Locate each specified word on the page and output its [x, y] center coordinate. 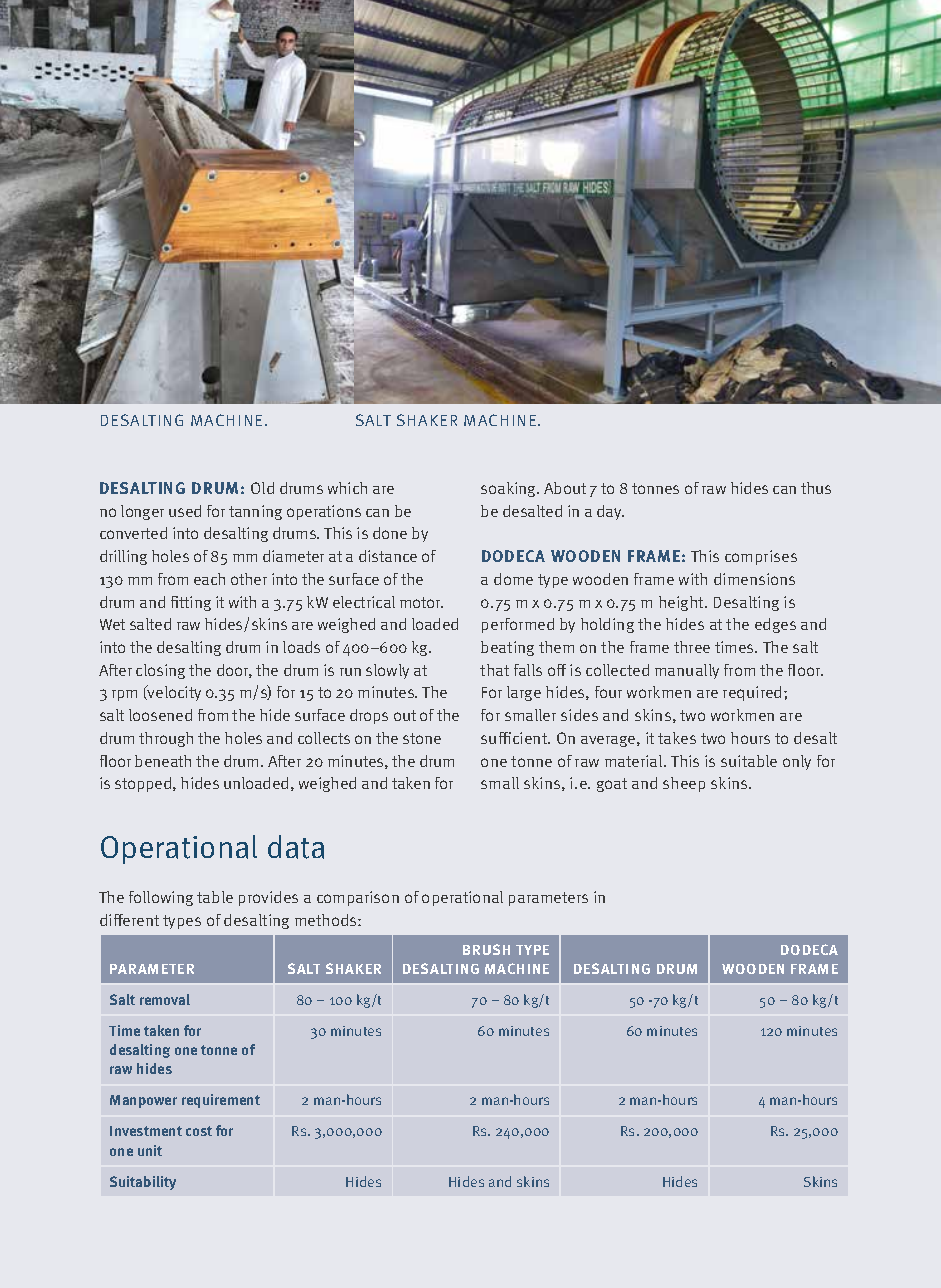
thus [816, 488]
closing [160, 671]
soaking [510, 489]
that [494, 670]
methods [327, 920]
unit [150, 1150]
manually [687, 671]
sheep [684, 784]
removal [165, 999]
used [185, 511]
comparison [358, 898]
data [296, 847]
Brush [486, 949]
